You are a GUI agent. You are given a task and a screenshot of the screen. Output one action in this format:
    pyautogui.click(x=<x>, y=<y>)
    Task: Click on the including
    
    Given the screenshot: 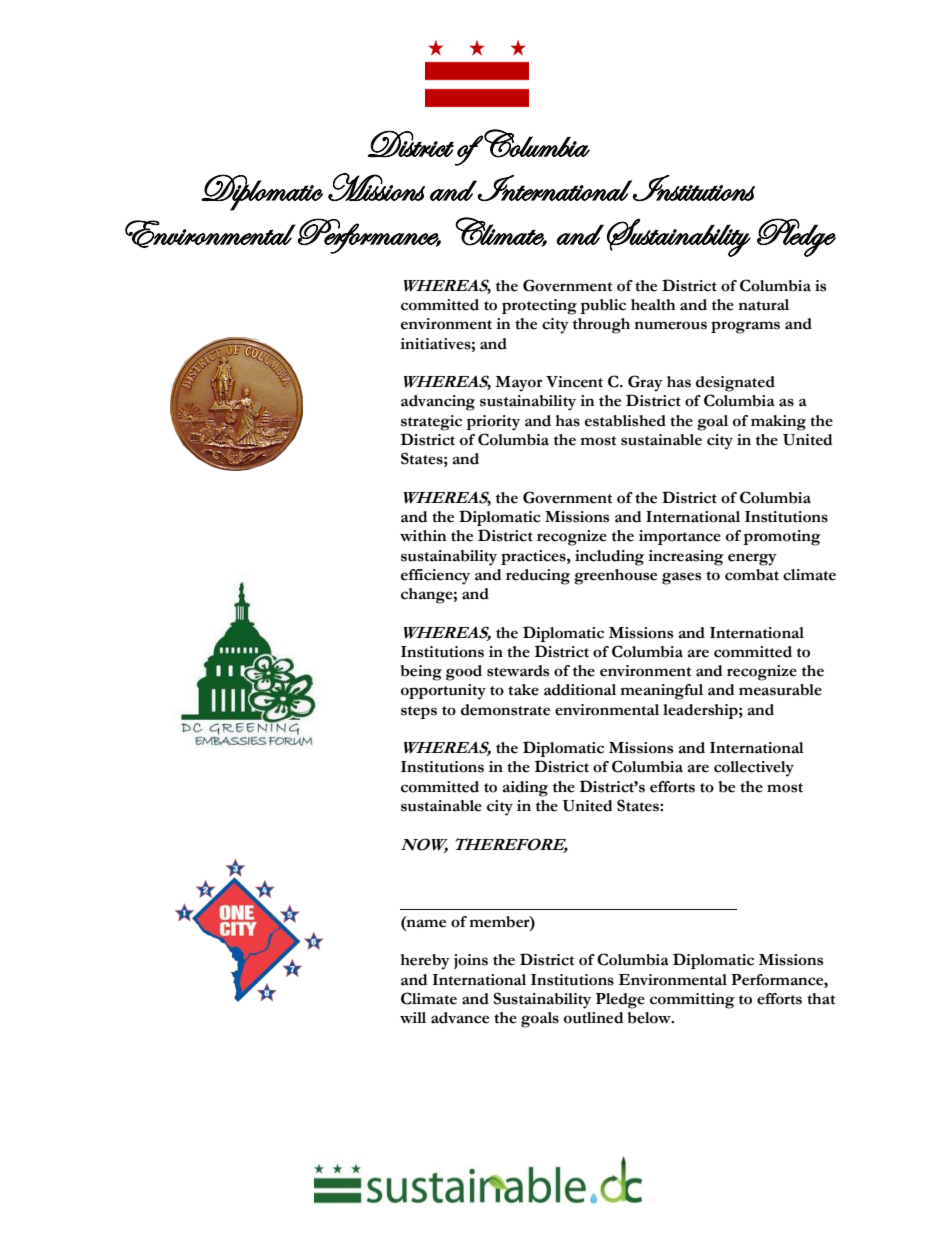 What is the action you would take?
    pyautogui.click(x=609, y=558)
